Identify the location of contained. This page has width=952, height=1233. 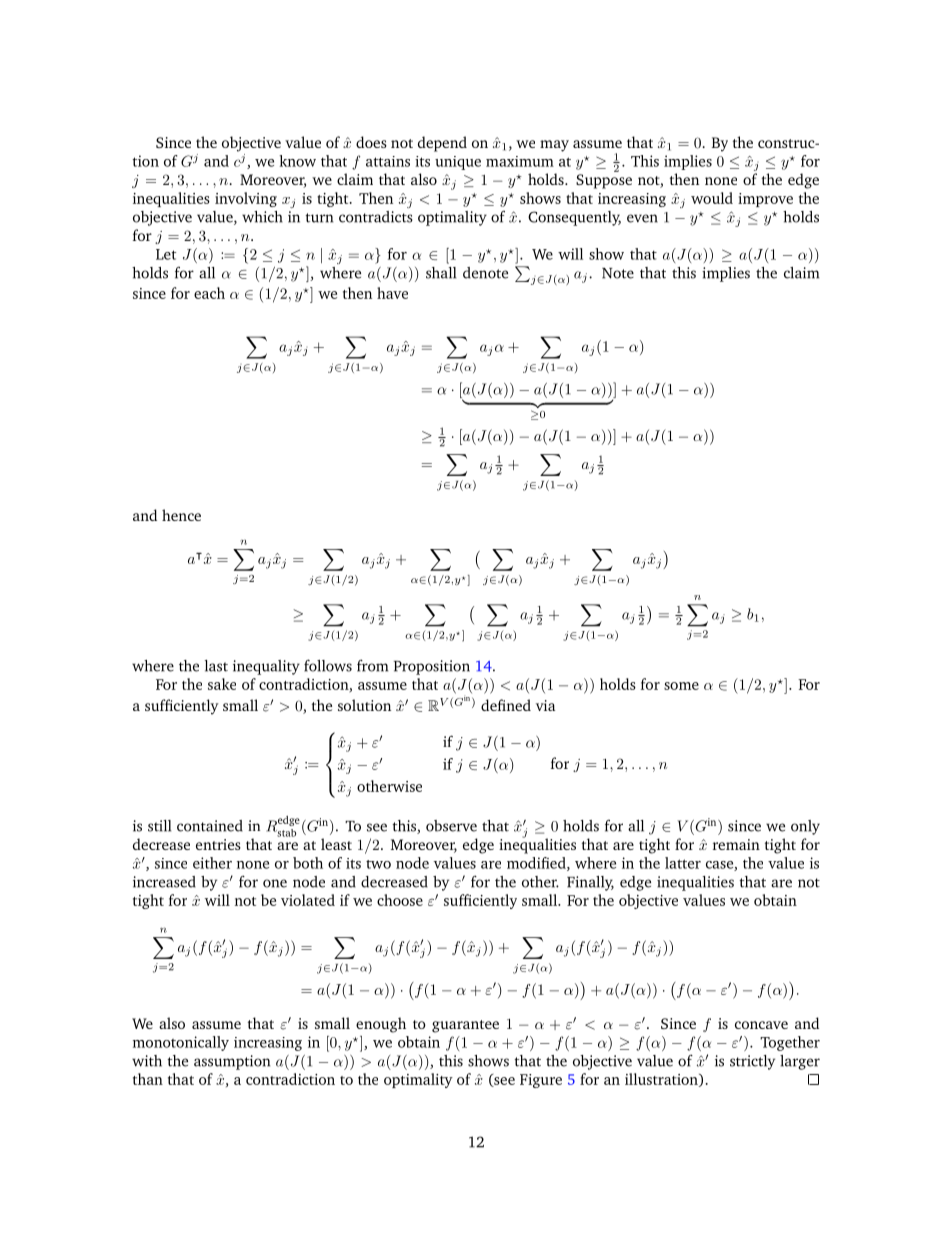
(210, 826).
